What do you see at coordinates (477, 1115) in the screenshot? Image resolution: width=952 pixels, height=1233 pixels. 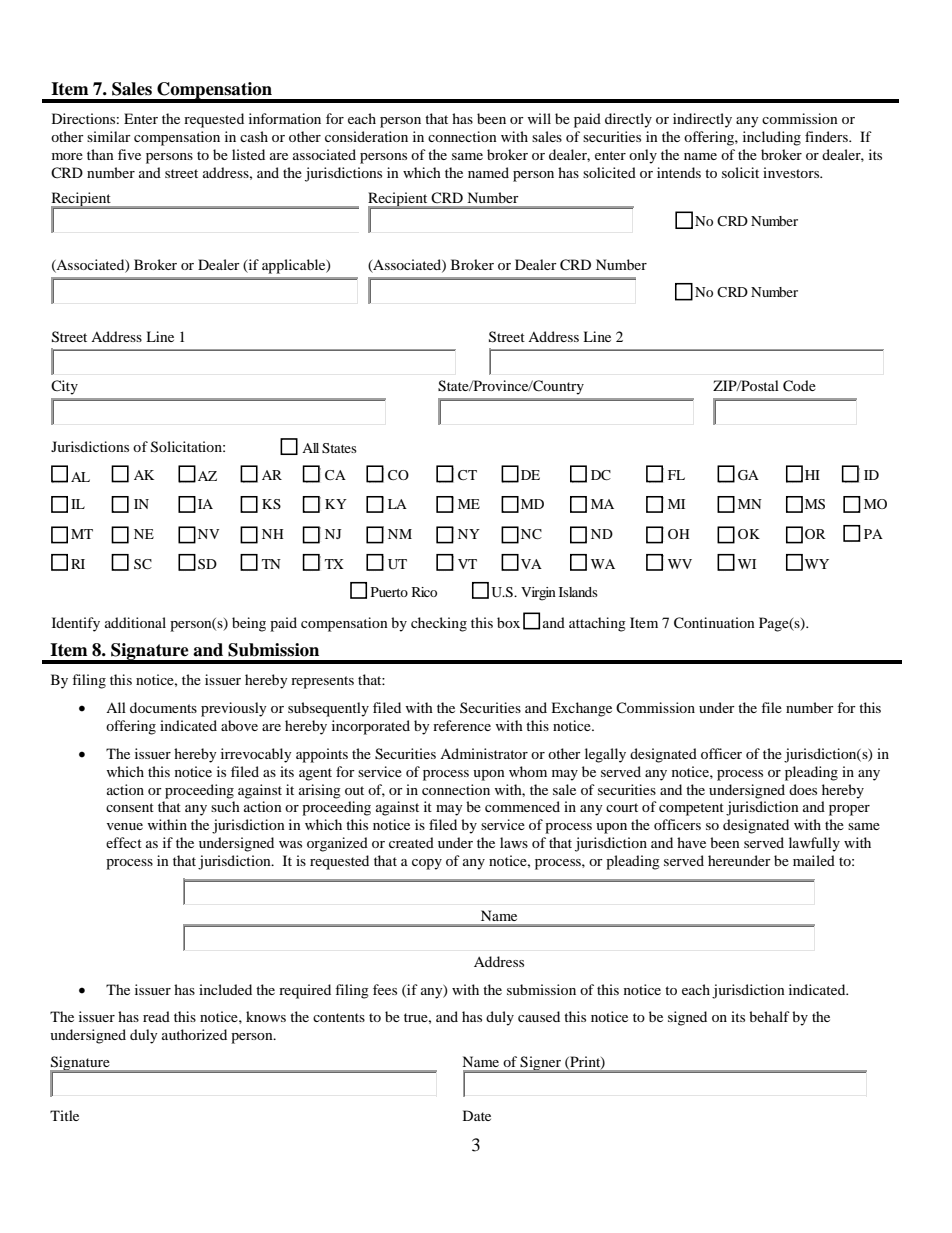 I see `Date` at bounding box center [477, 1115].
